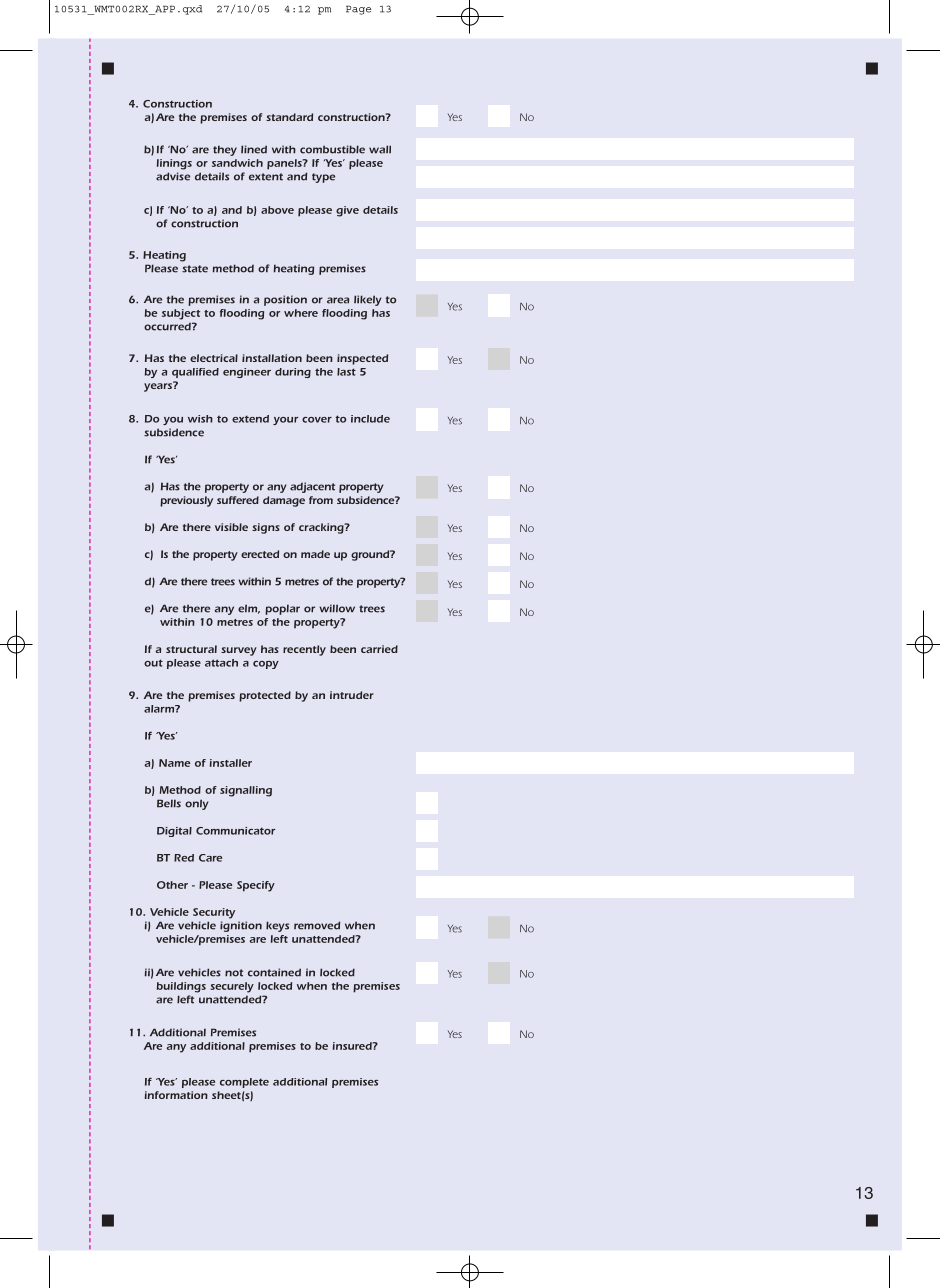 This document has width=940, height=1288. I want to click on installation, so click(272, 358).
